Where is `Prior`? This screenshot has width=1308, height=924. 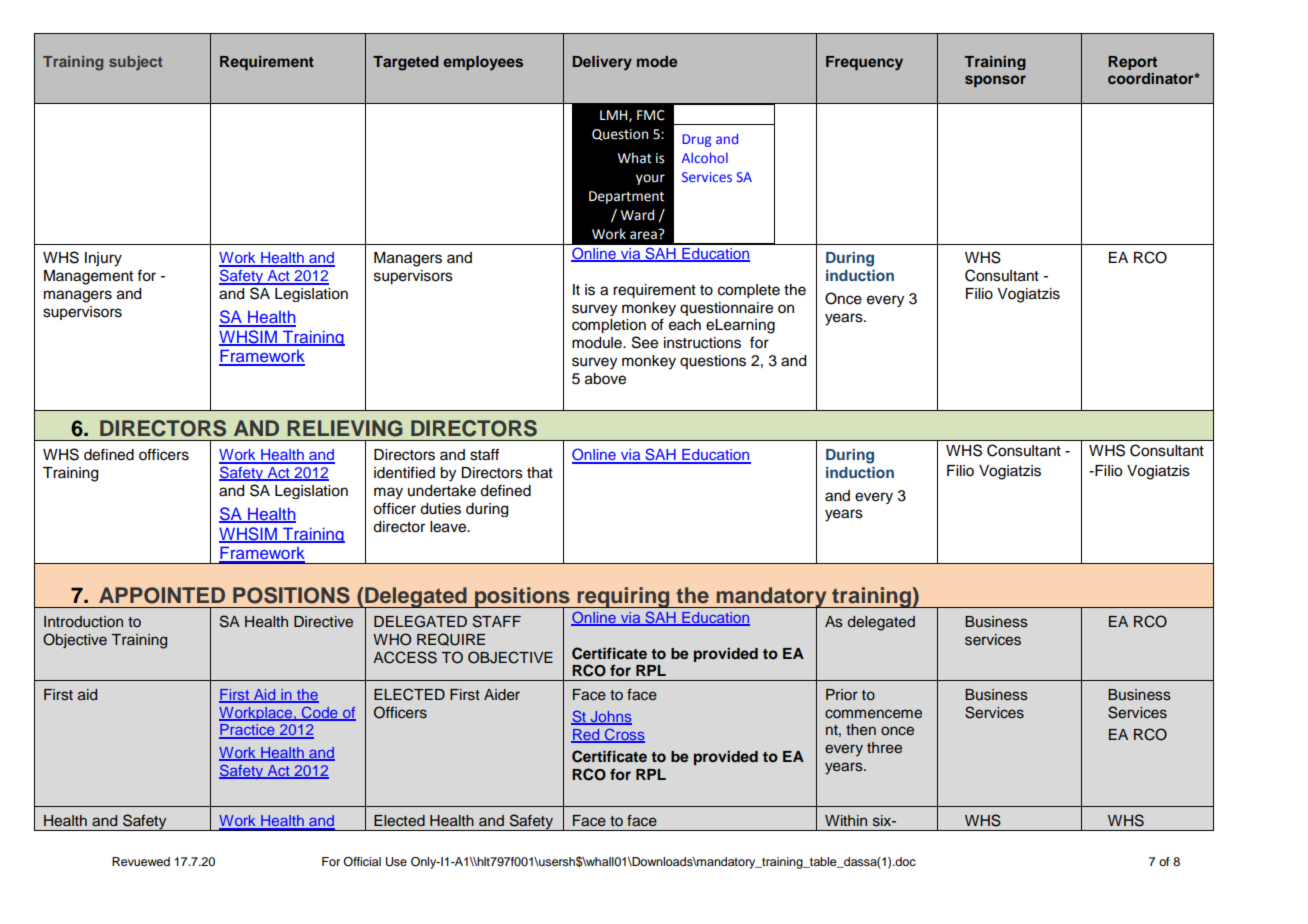 Prior is located at coordinates (842, 694).
